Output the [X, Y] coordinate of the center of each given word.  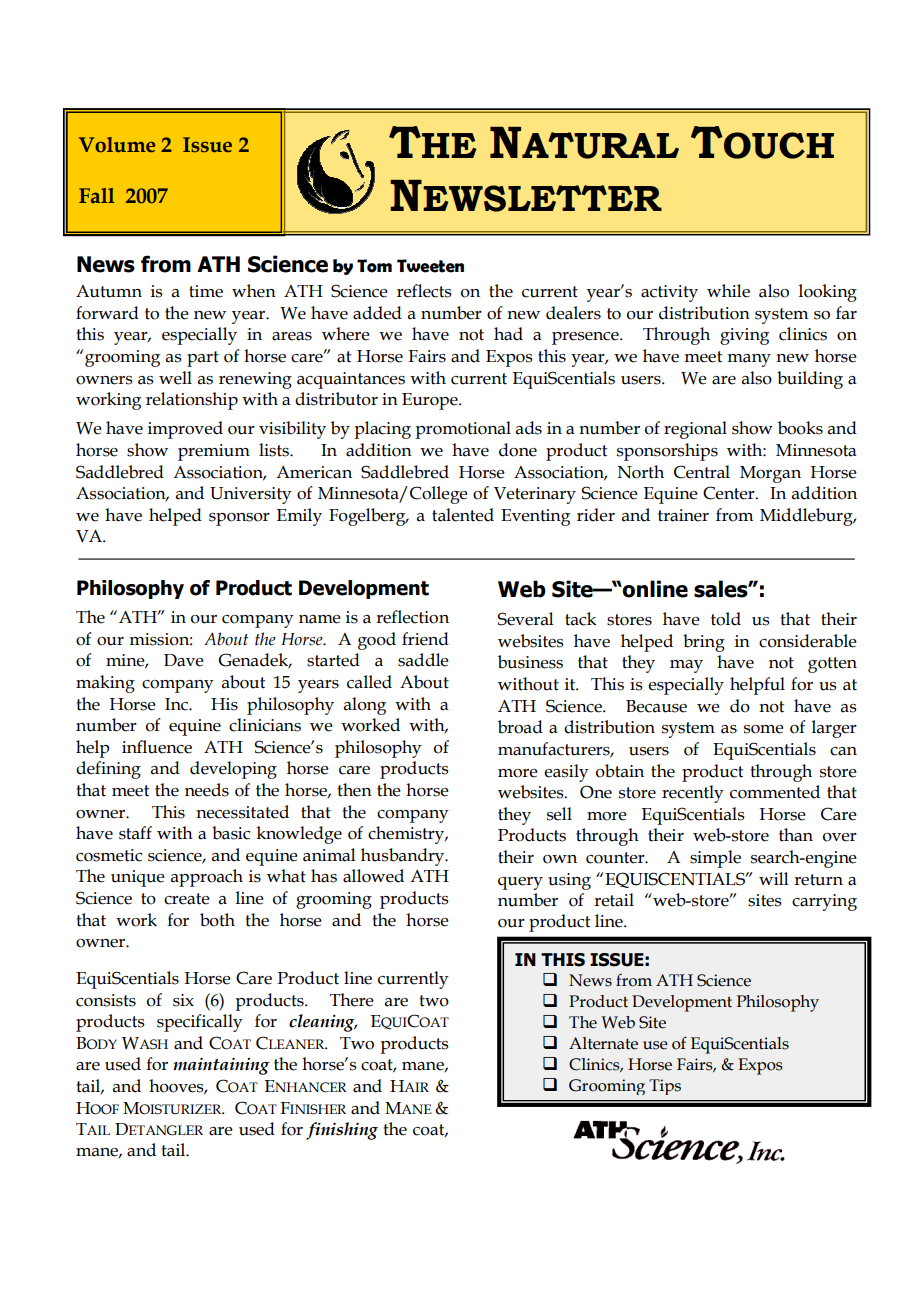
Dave [184, 660]
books [800, 428]
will [774, 878]
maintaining [221, 1066]
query [520, 883]
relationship [192, 401]
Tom [374, 266]
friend [425, 639]
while [728, 291]
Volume [117, 145]
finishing [342, 1131]
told [726, 619]
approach [207, 878]
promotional [463, 430]
